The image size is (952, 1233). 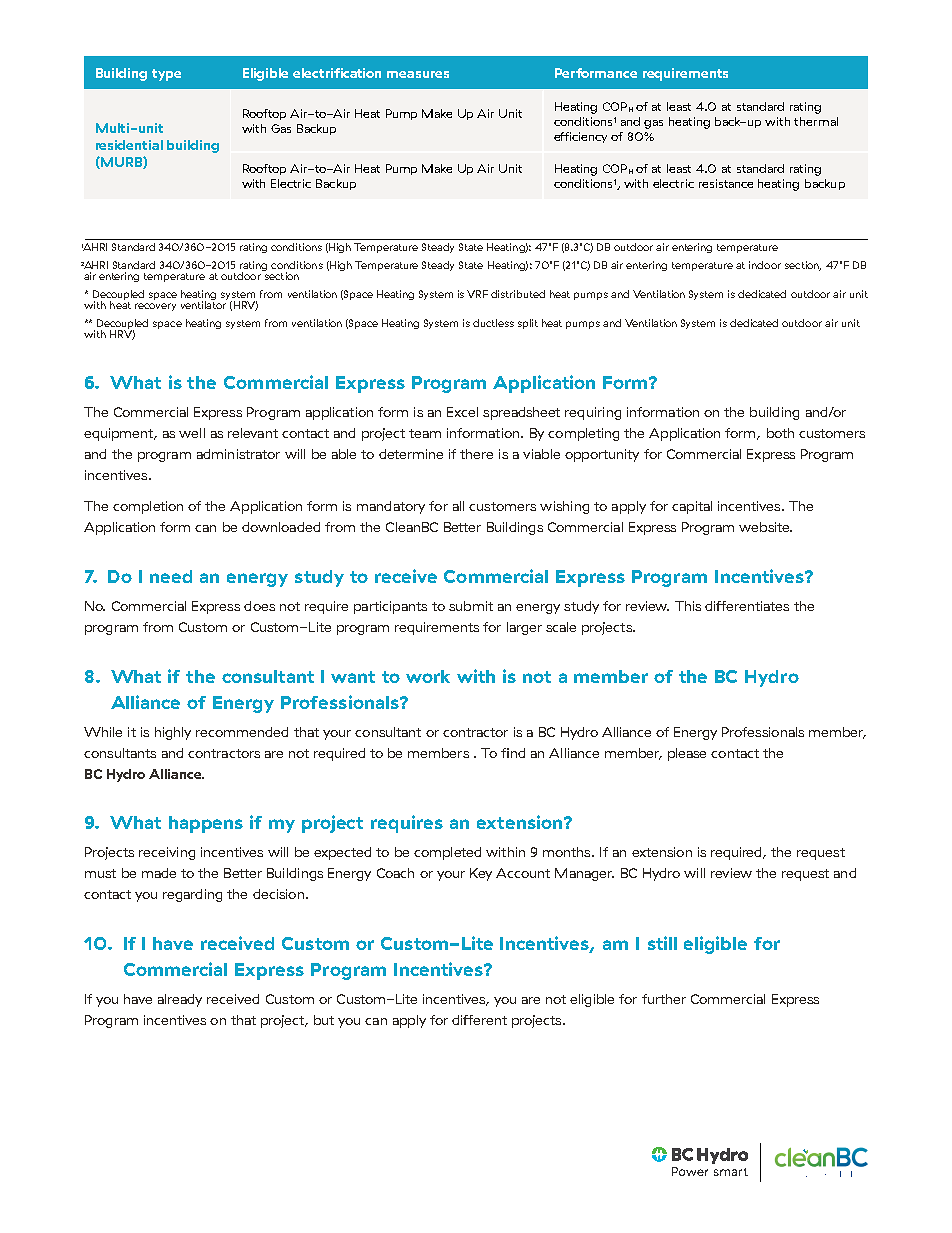 What do you see at coordinates (816, 121) in the screenshot?
I see `thermal` at bounding box center [816, 121].
